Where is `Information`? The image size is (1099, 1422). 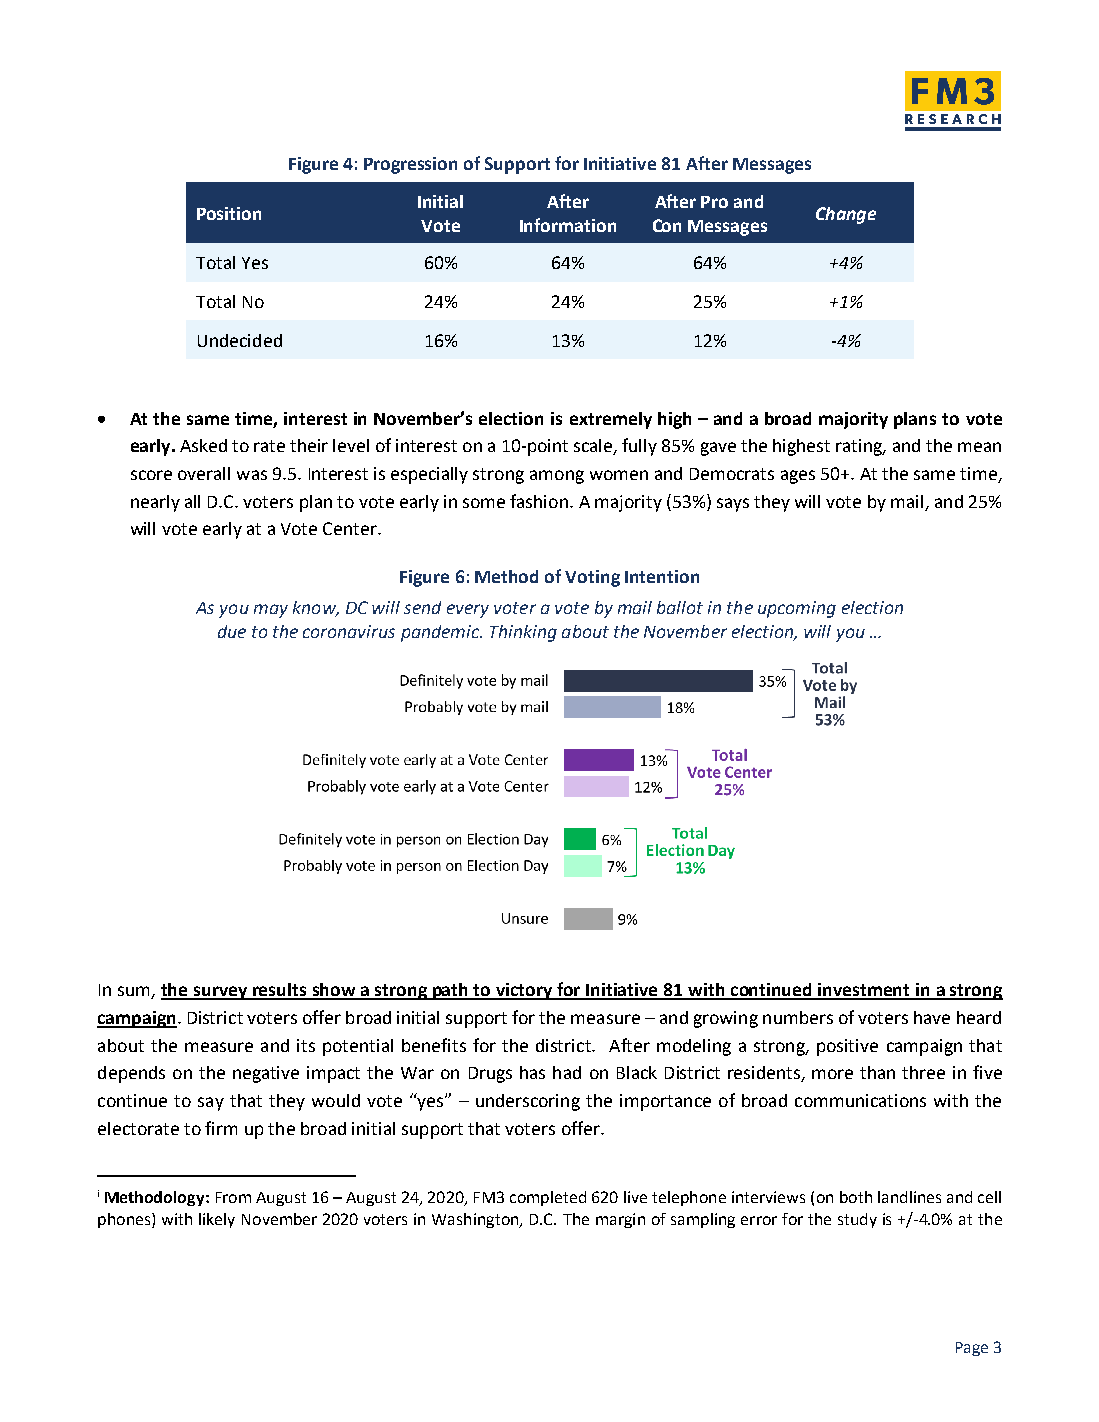
Information is located at coordinates (568, 225).
